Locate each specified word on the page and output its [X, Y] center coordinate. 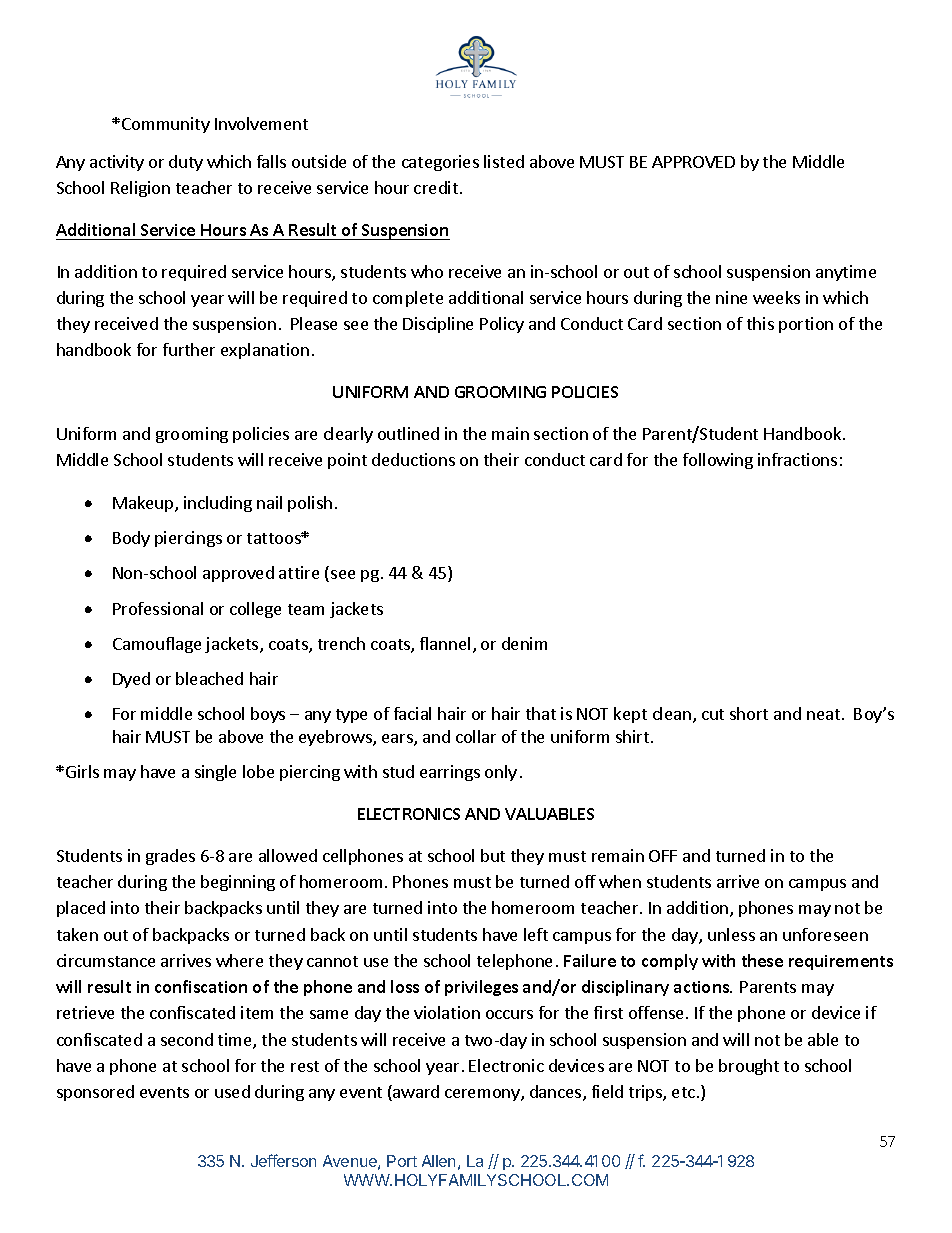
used [232, 1091]
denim [524, 643]
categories [440, 163]
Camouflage [157, 645]
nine [731, 297]
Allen [438, 1161]
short [749, 713]
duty [186, 163]
